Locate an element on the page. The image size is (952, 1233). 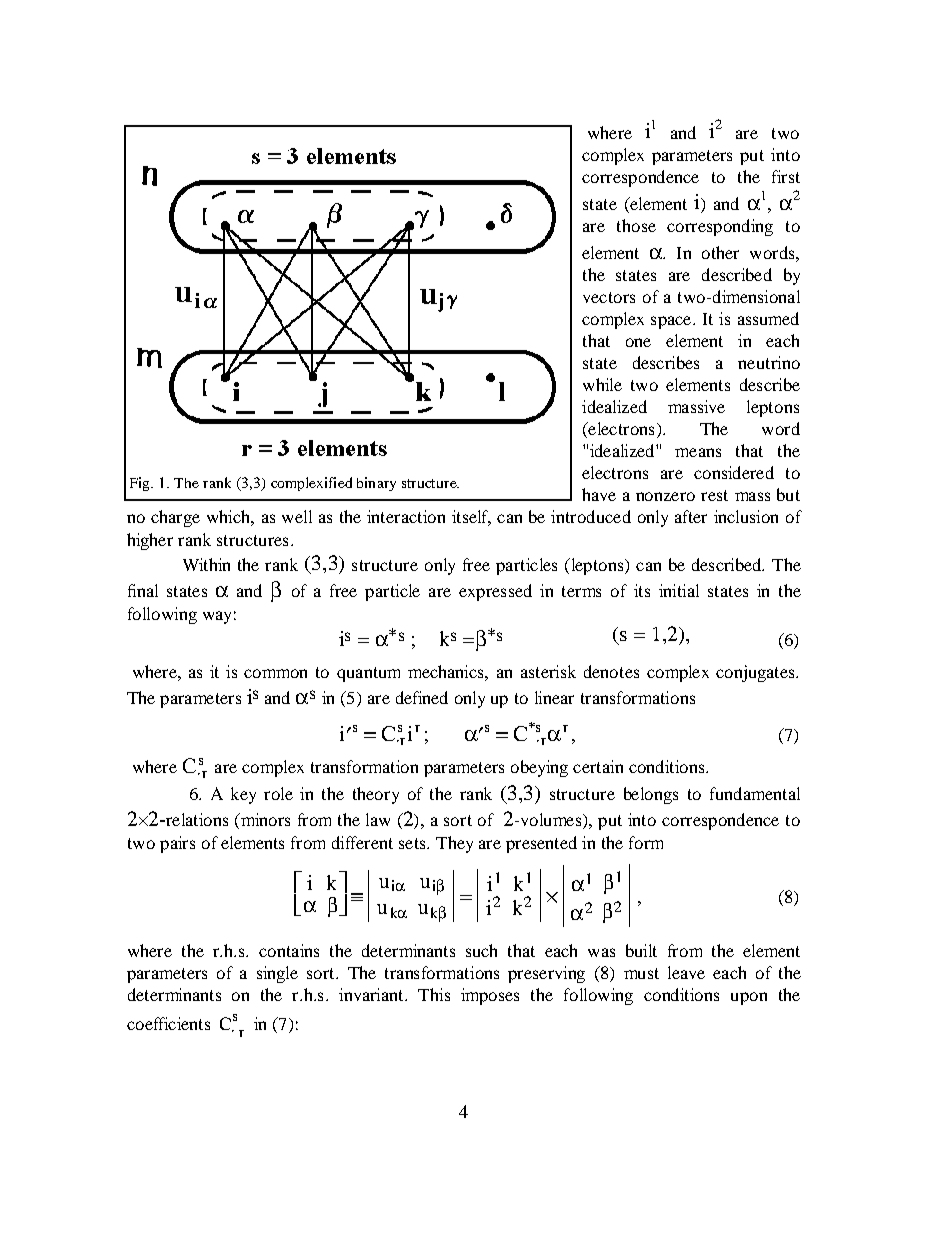
those is located at coordinates (636, 225).
